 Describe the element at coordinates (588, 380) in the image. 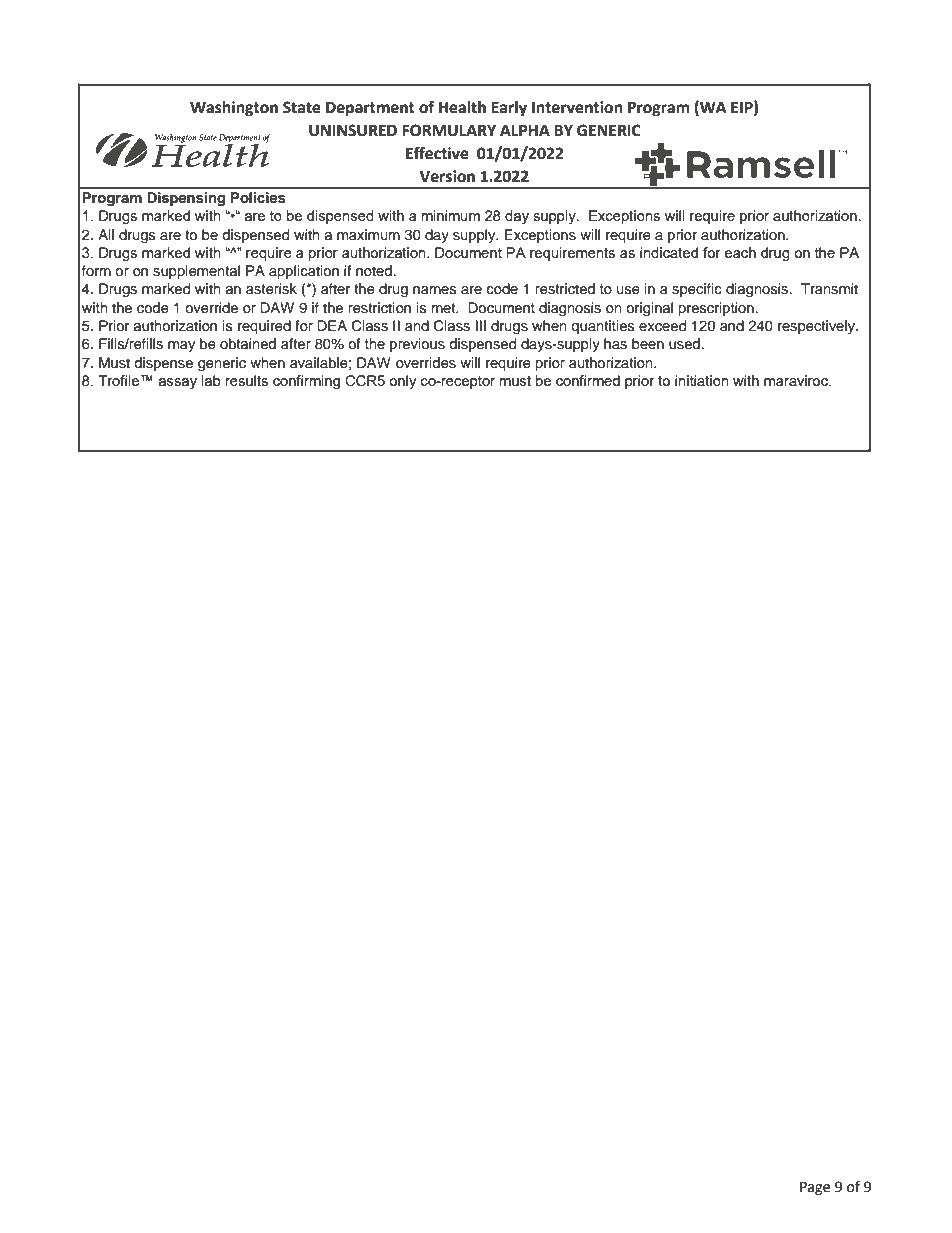

I see `confirmed` at that location.
